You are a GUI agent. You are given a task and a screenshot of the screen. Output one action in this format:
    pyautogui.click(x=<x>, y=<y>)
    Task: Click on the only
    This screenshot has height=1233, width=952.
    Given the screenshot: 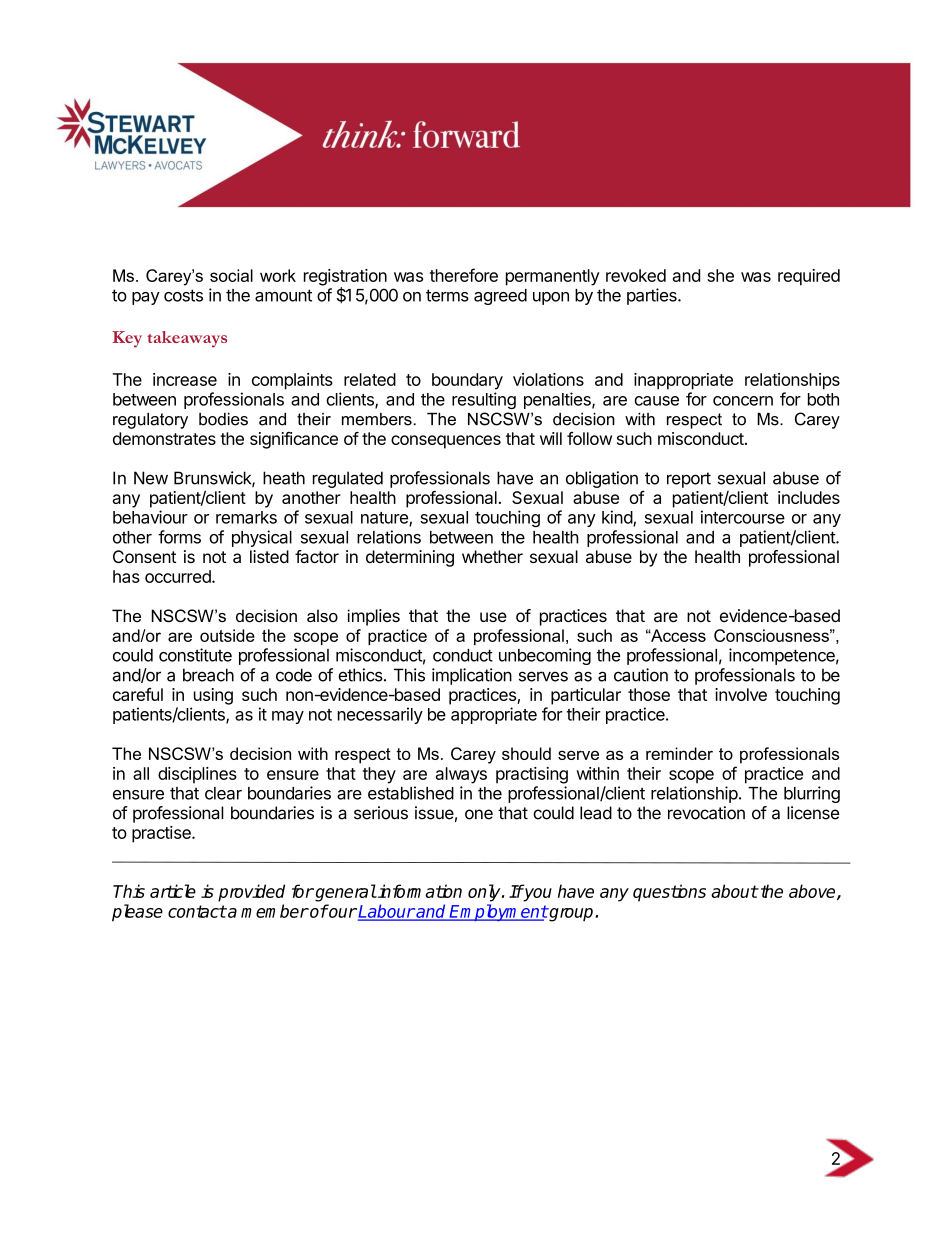 What is the action you would take?
    pyautogui.click(x=485, y=893)
